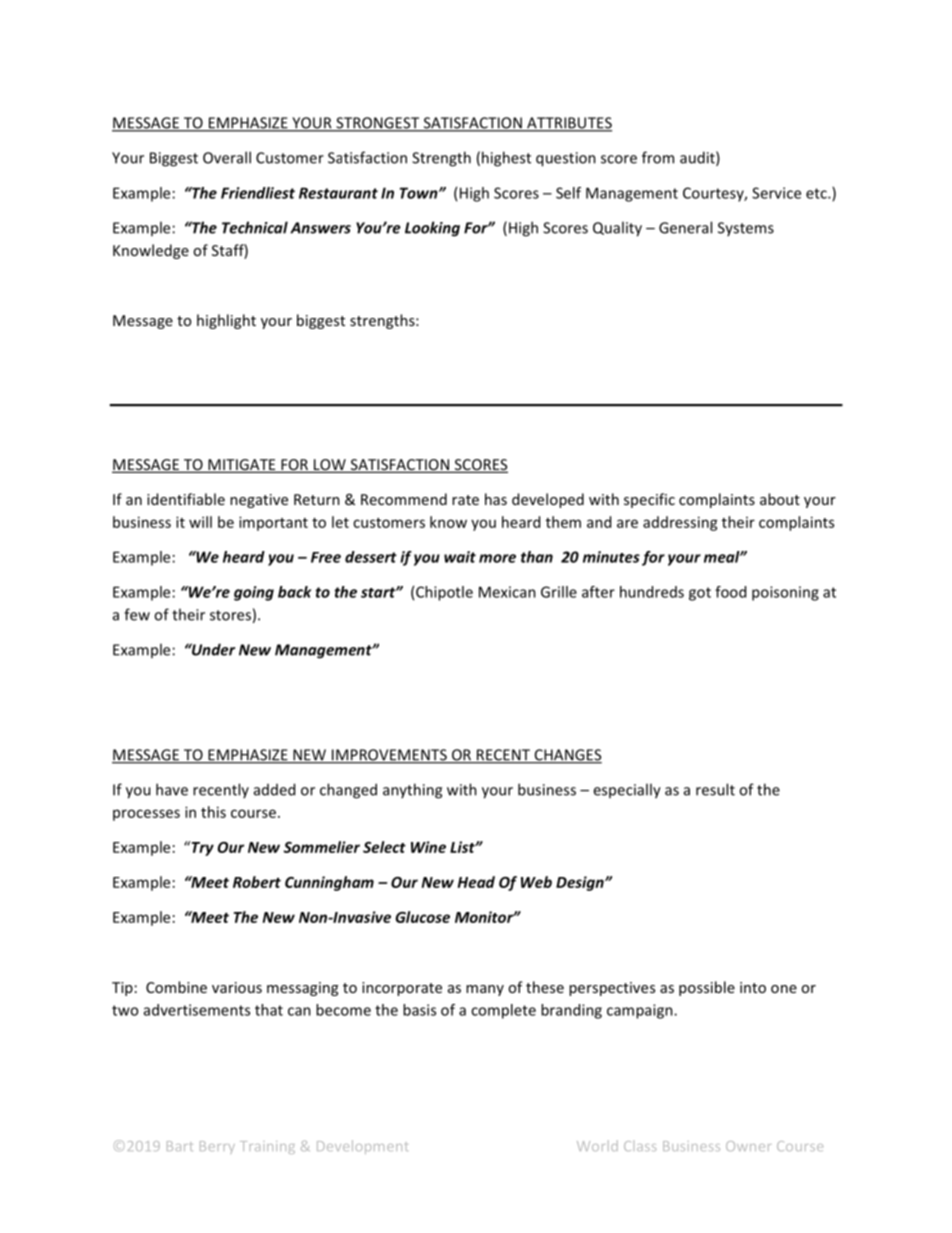 The height and width of the screenshot is (1233, 952). What do you see at coordinates (213, 812) in the screenshot?
I see `this` at bounding box center [213, 812].
